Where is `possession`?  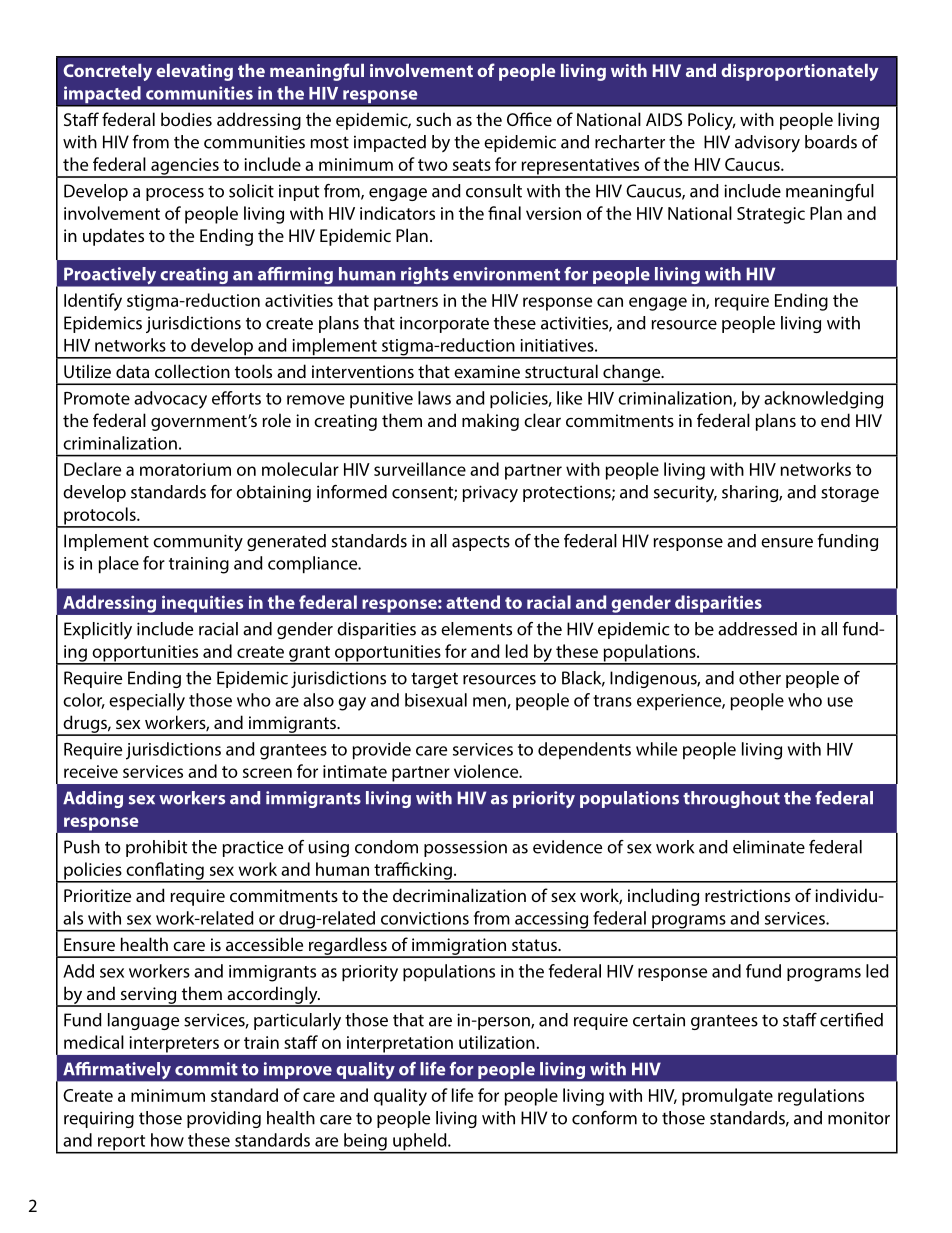
possession is located at coordinates (465, 848).
